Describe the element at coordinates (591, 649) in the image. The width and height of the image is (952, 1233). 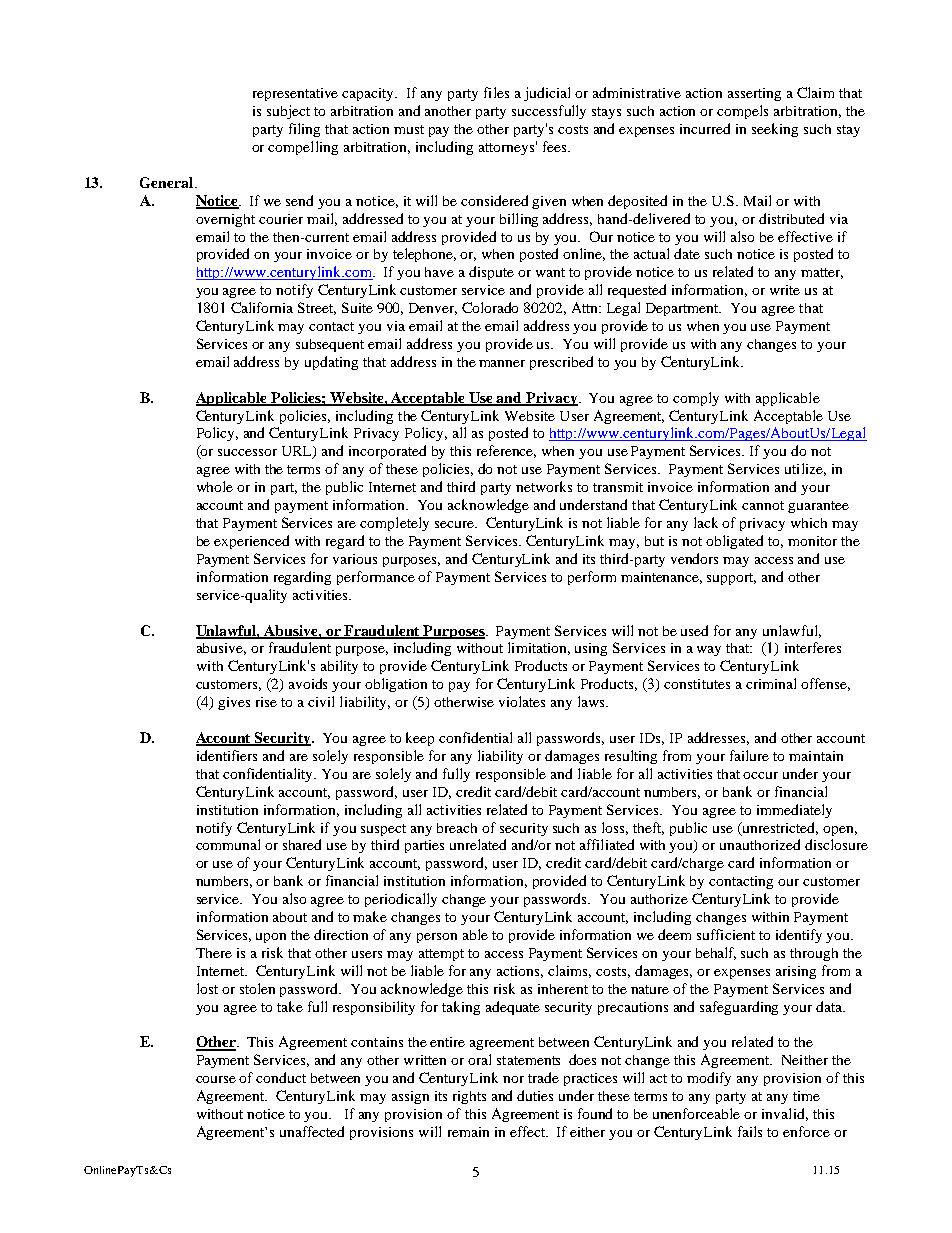
I see `using` at that location.
